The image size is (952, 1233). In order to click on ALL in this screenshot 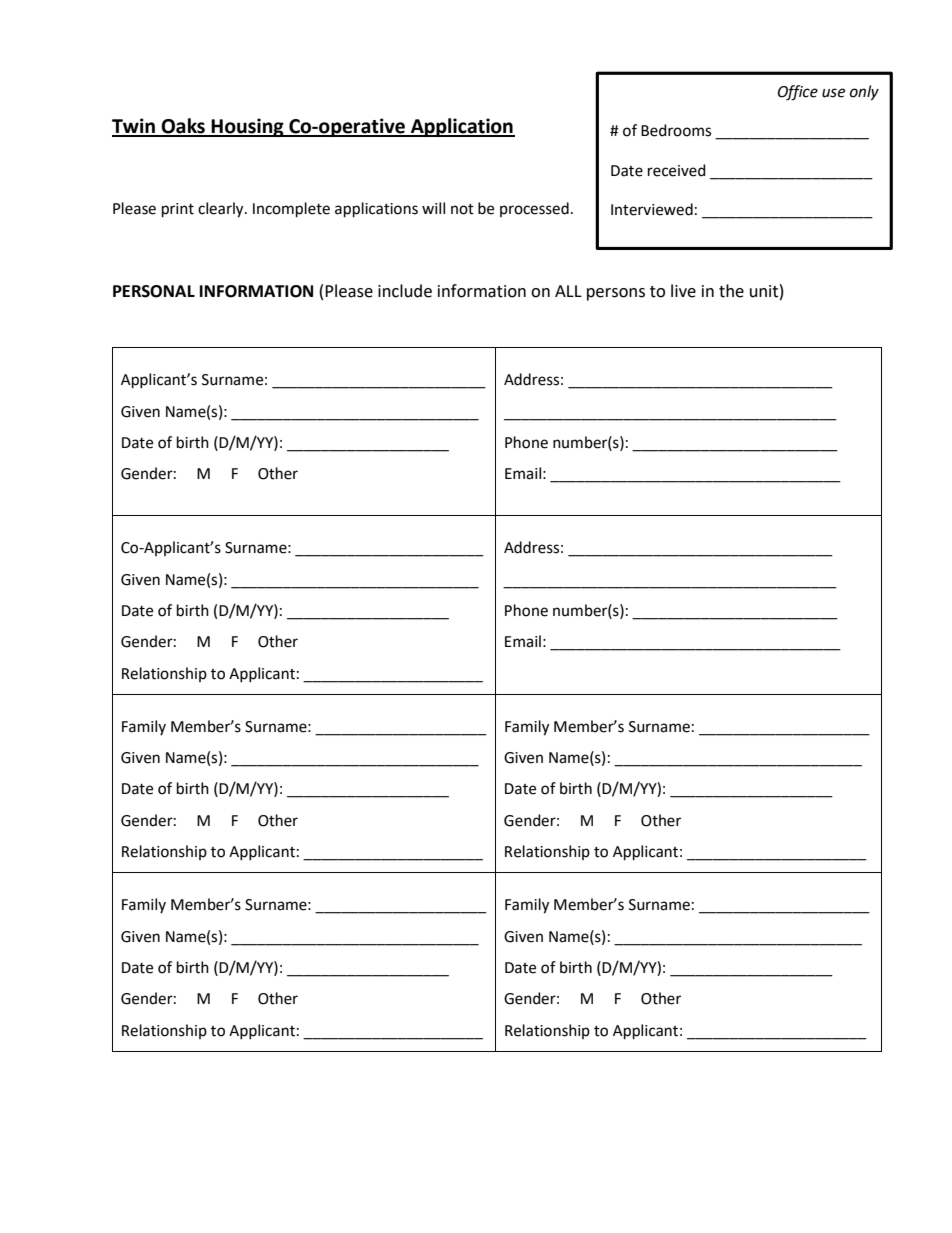, I will do `click(568, 291)`.
